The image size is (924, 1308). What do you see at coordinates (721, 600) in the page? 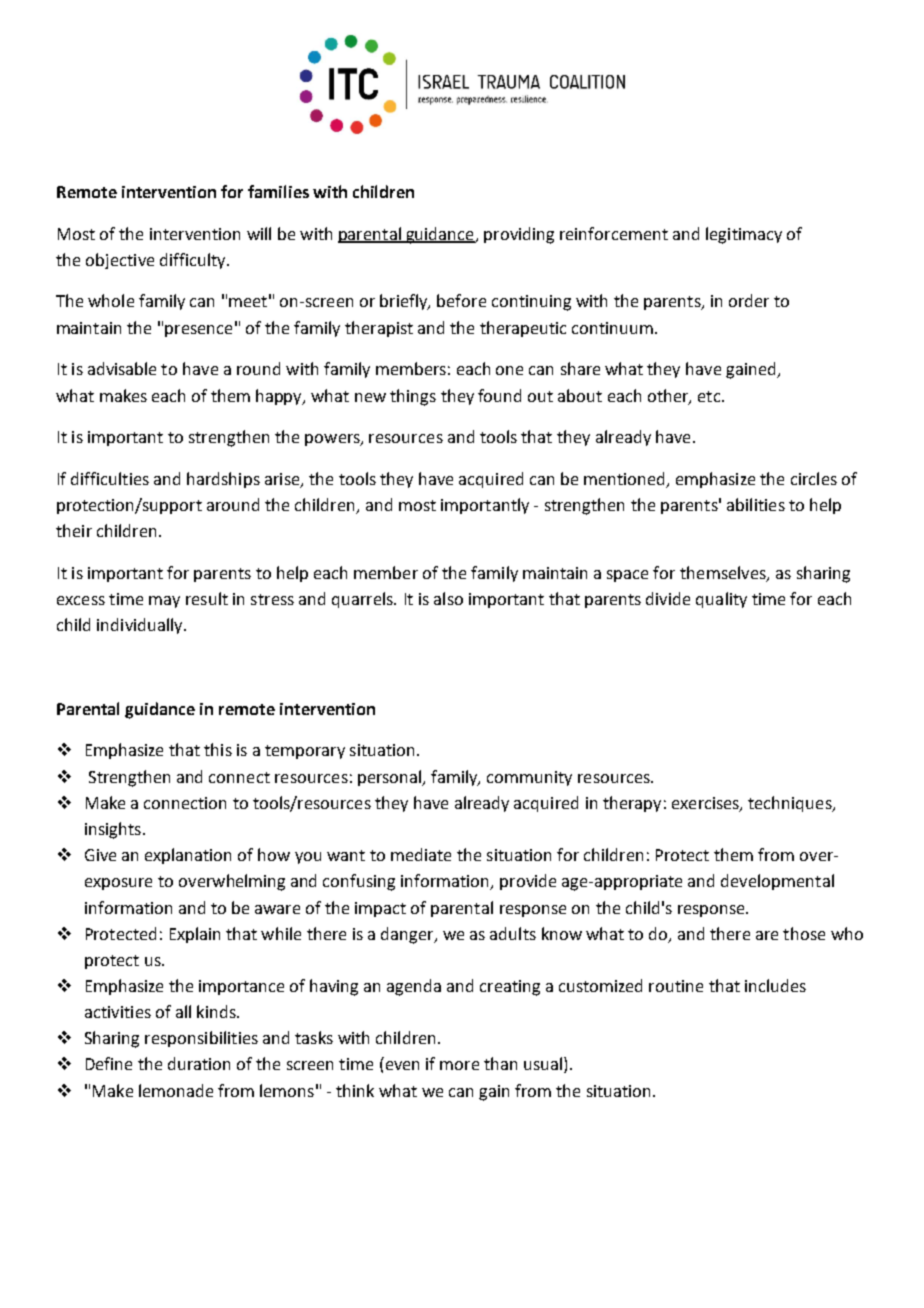
I see `quality` at bounding box center [721, 600].
